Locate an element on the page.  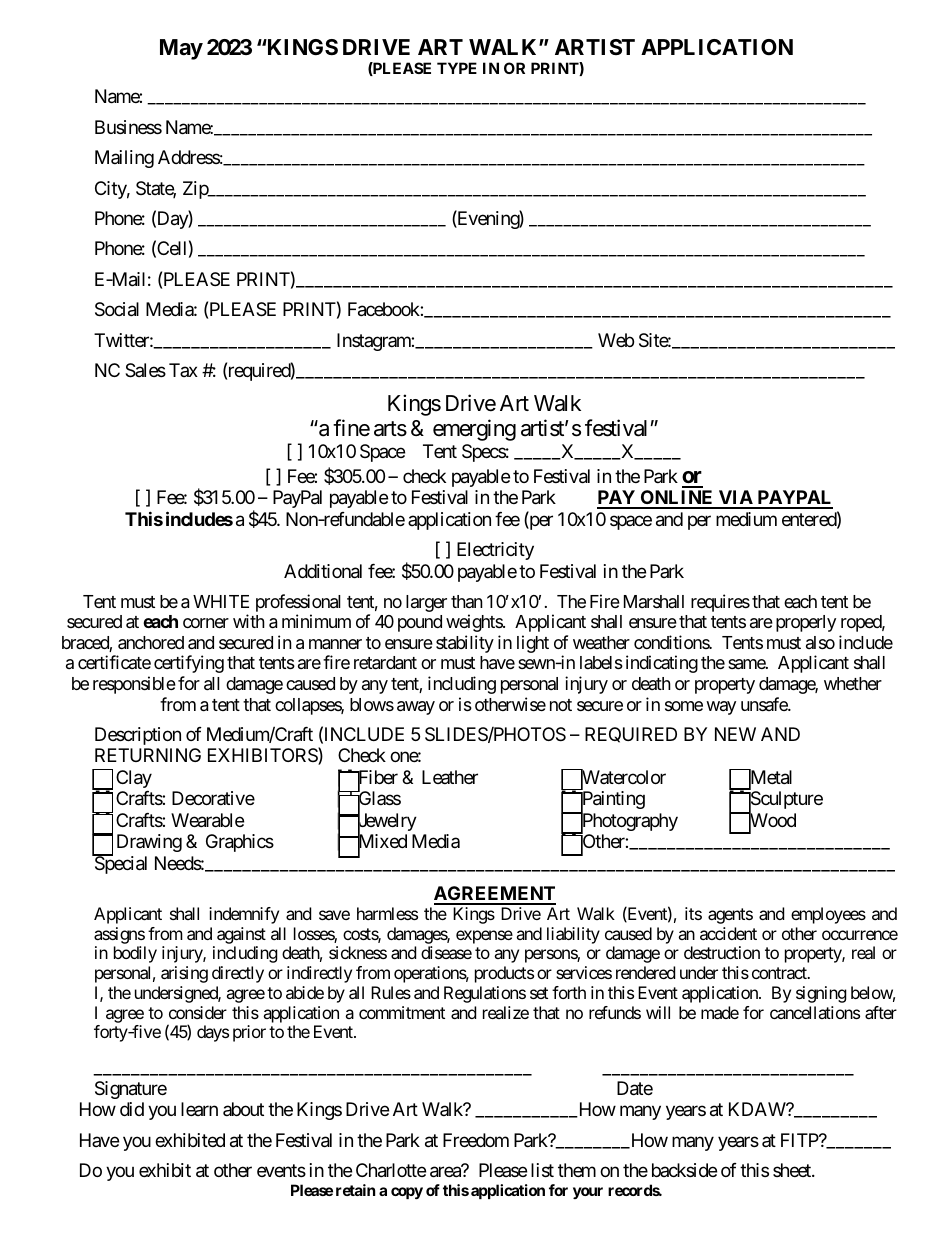
learn is located at coordinates (199, 1109).
